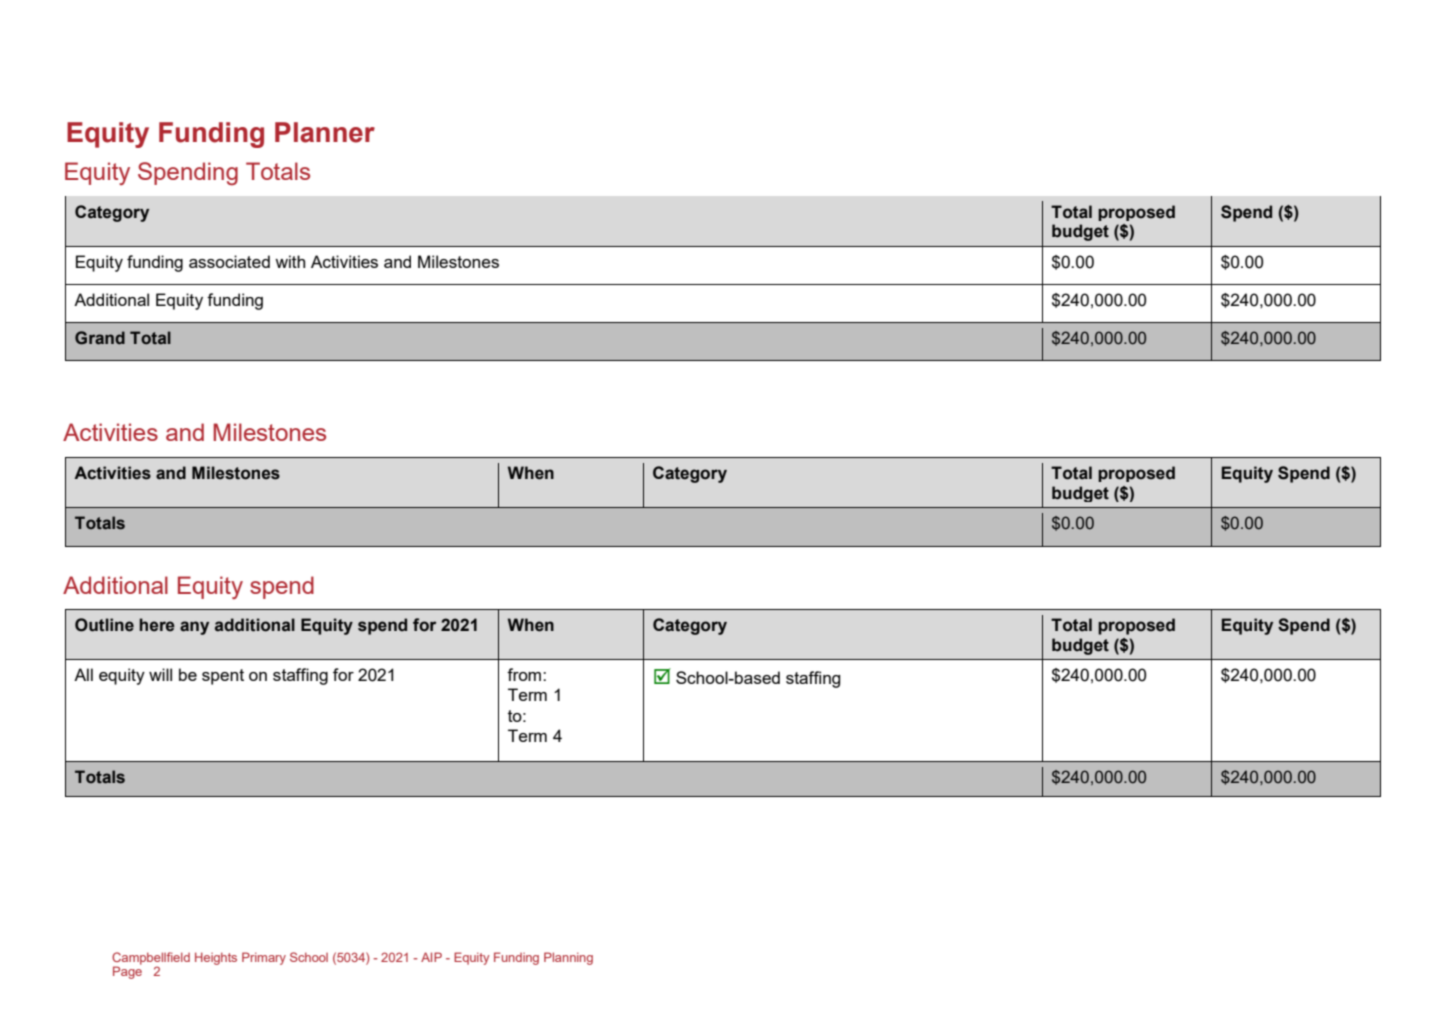 The height and width of the screenshot is (1025, 1449). What do you see at coordinates (157, 625) in the screenshot?
I see `here` at bounding box center [157, 625].
